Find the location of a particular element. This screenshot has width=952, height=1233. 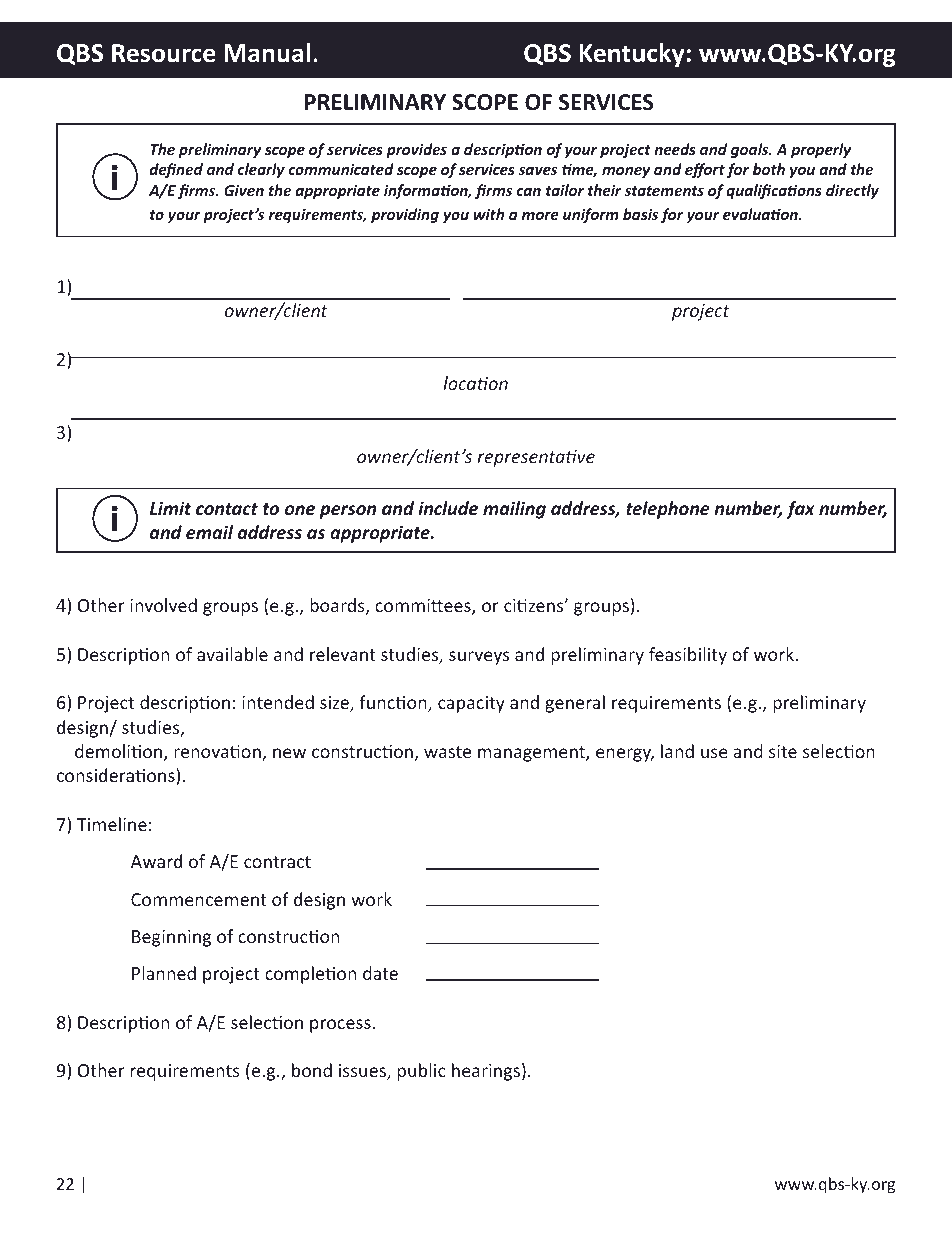

goals is located at coordinates (751, 150).
